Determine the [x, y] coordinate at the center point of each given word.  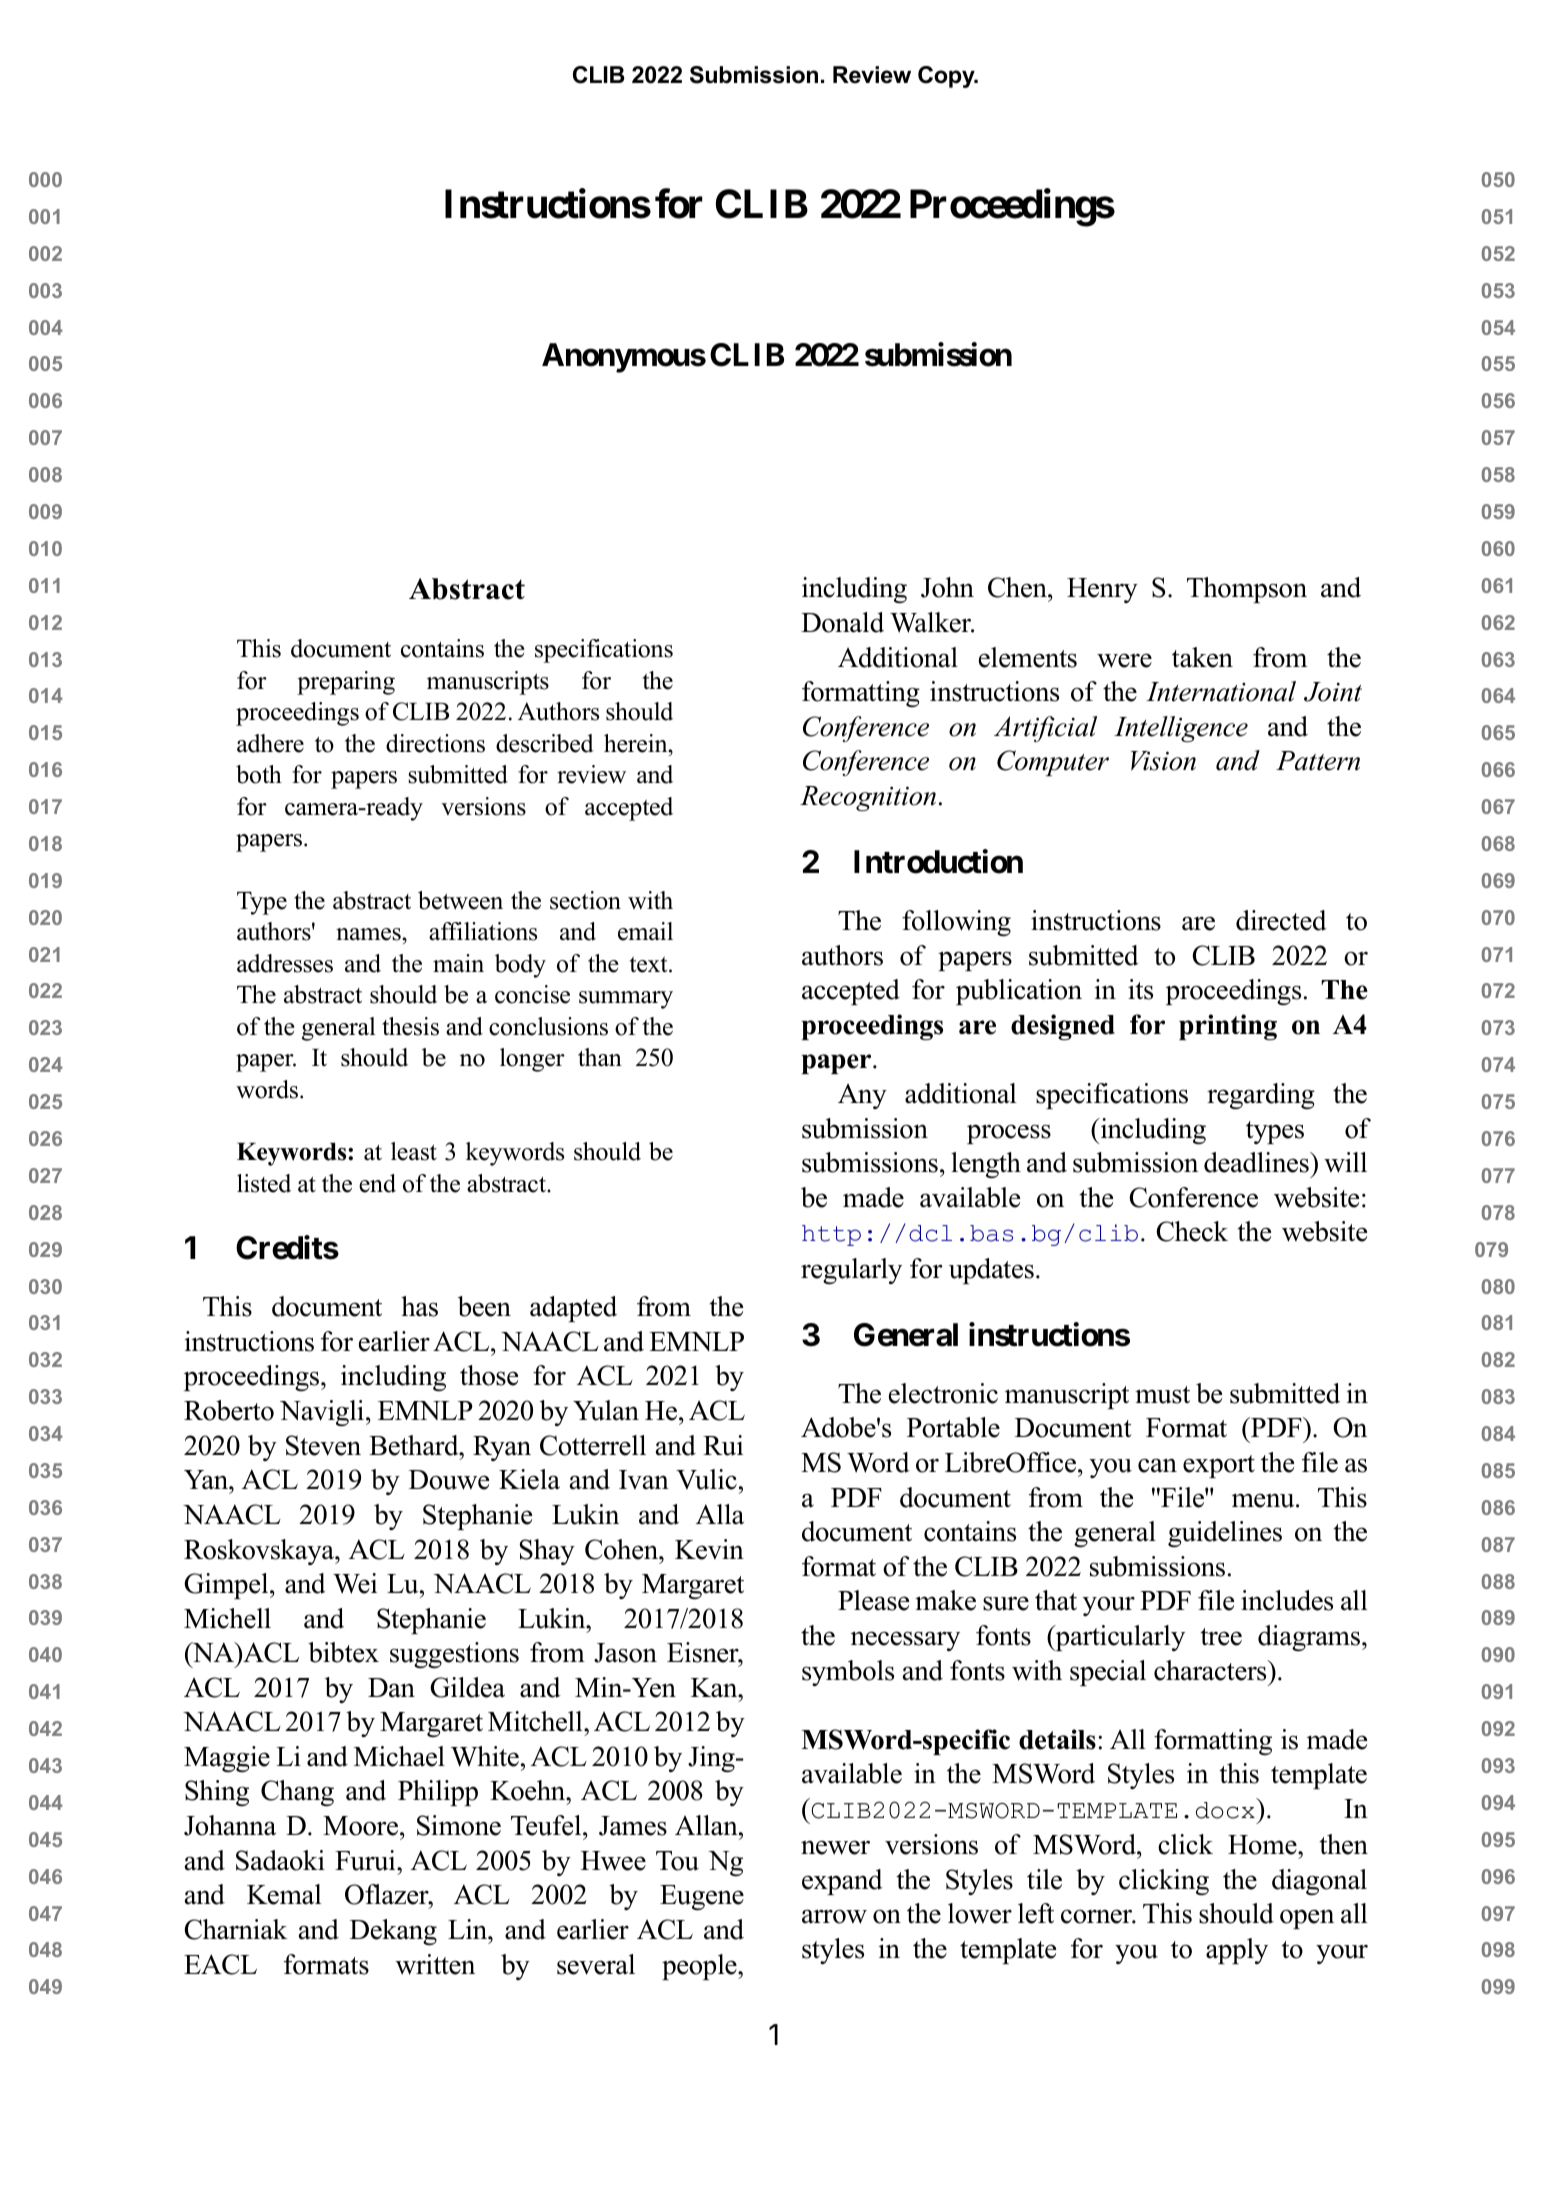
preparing [346, 683]
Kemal [284, 1894]
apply [1237, 1951]
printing [1228, 1027]
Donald [842, 622]
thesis [410, 1026]
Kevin [709, 1549]
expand [842, 1882]
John [947, 587]
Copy [947, 77]
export [1219, 1466]
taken [1202, 657]
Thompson [1247, 590]
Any [862, 1096]
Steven [323, 1445]
